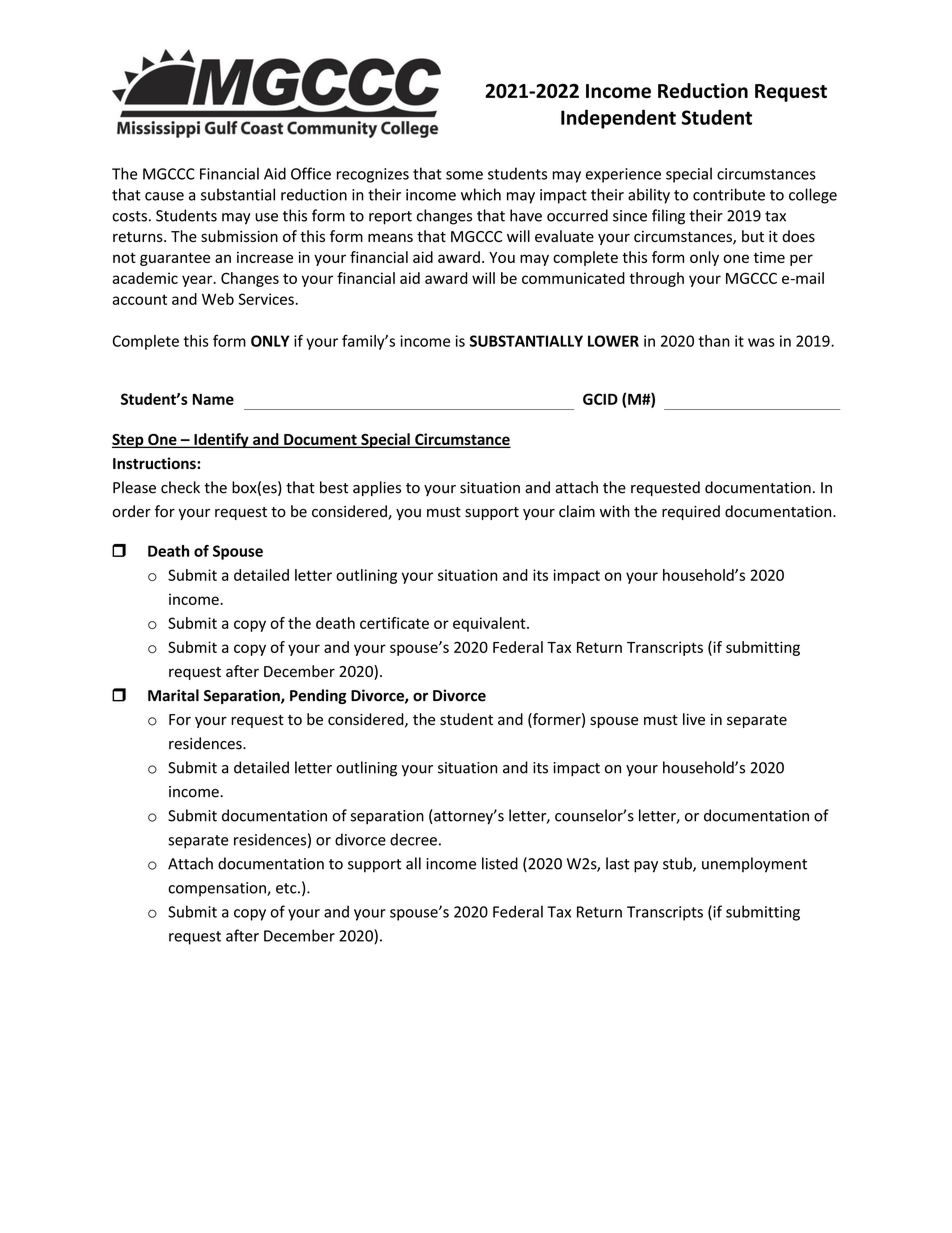  What do you see at coordinates (377, 488) in the screenshot?
I see `applies` at bounding box center [377, 488].
